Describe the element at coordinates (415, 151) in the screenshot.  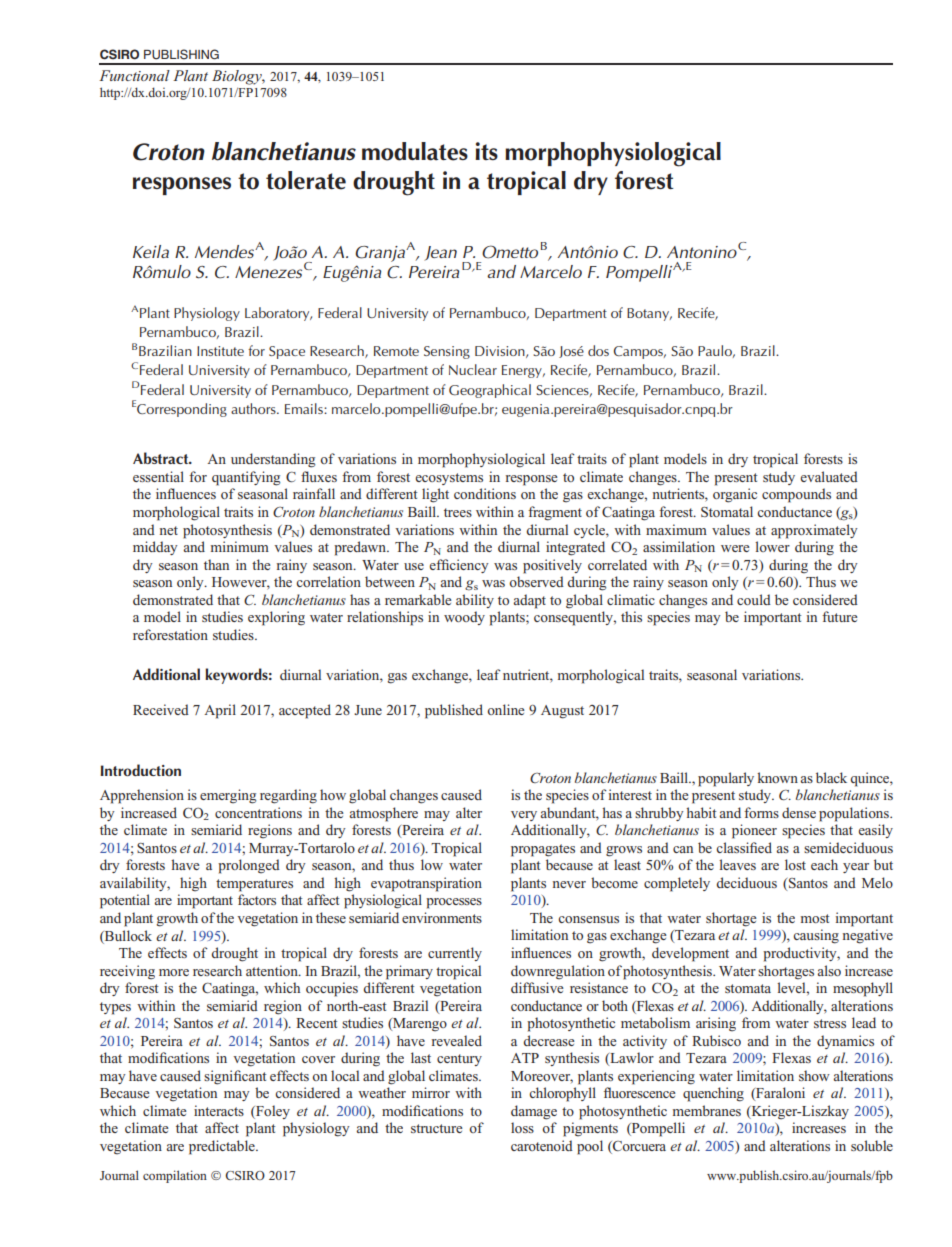
I see `modulates` at that location.
